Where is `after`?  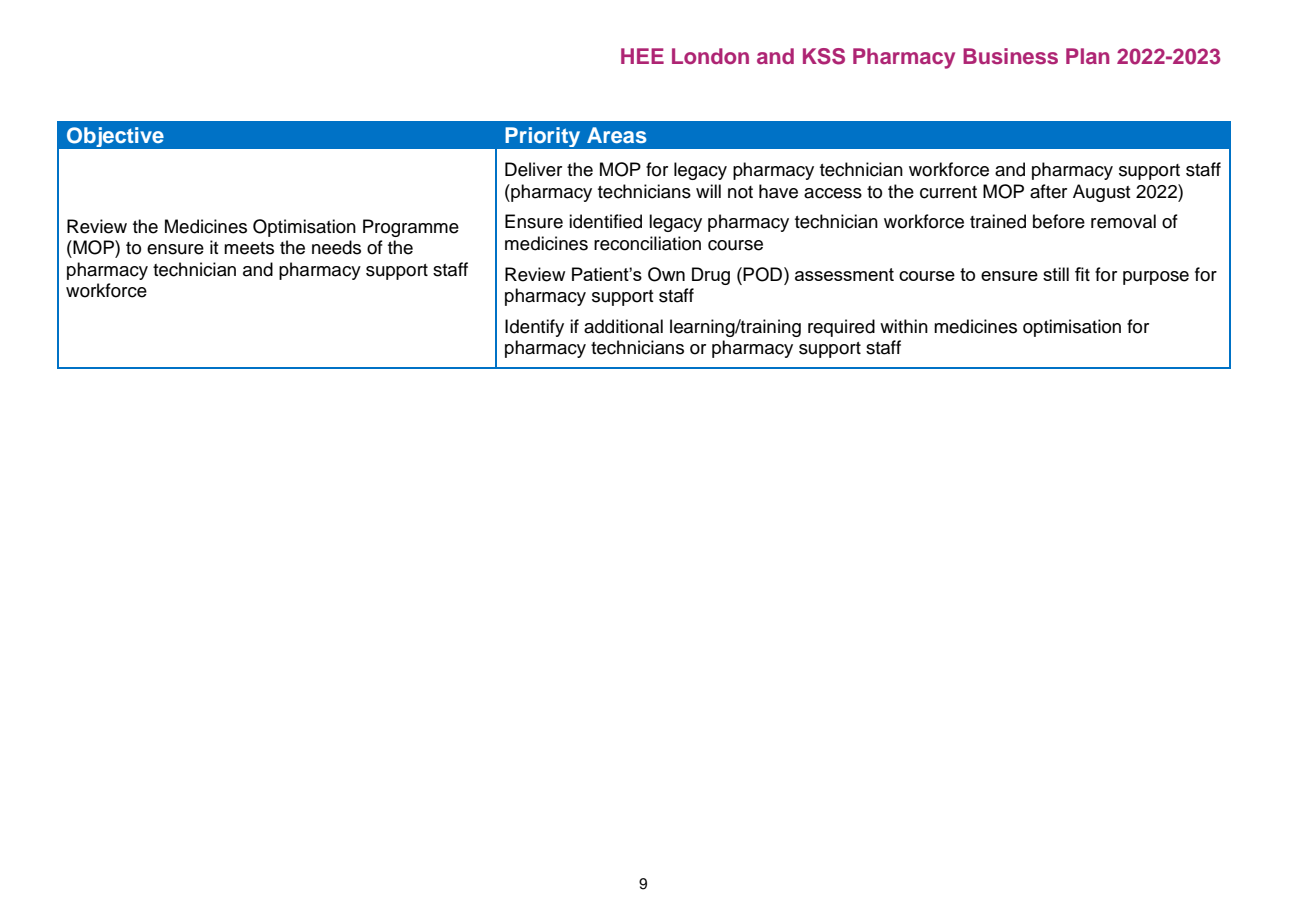 after is located at coordinates (1048, 191).
